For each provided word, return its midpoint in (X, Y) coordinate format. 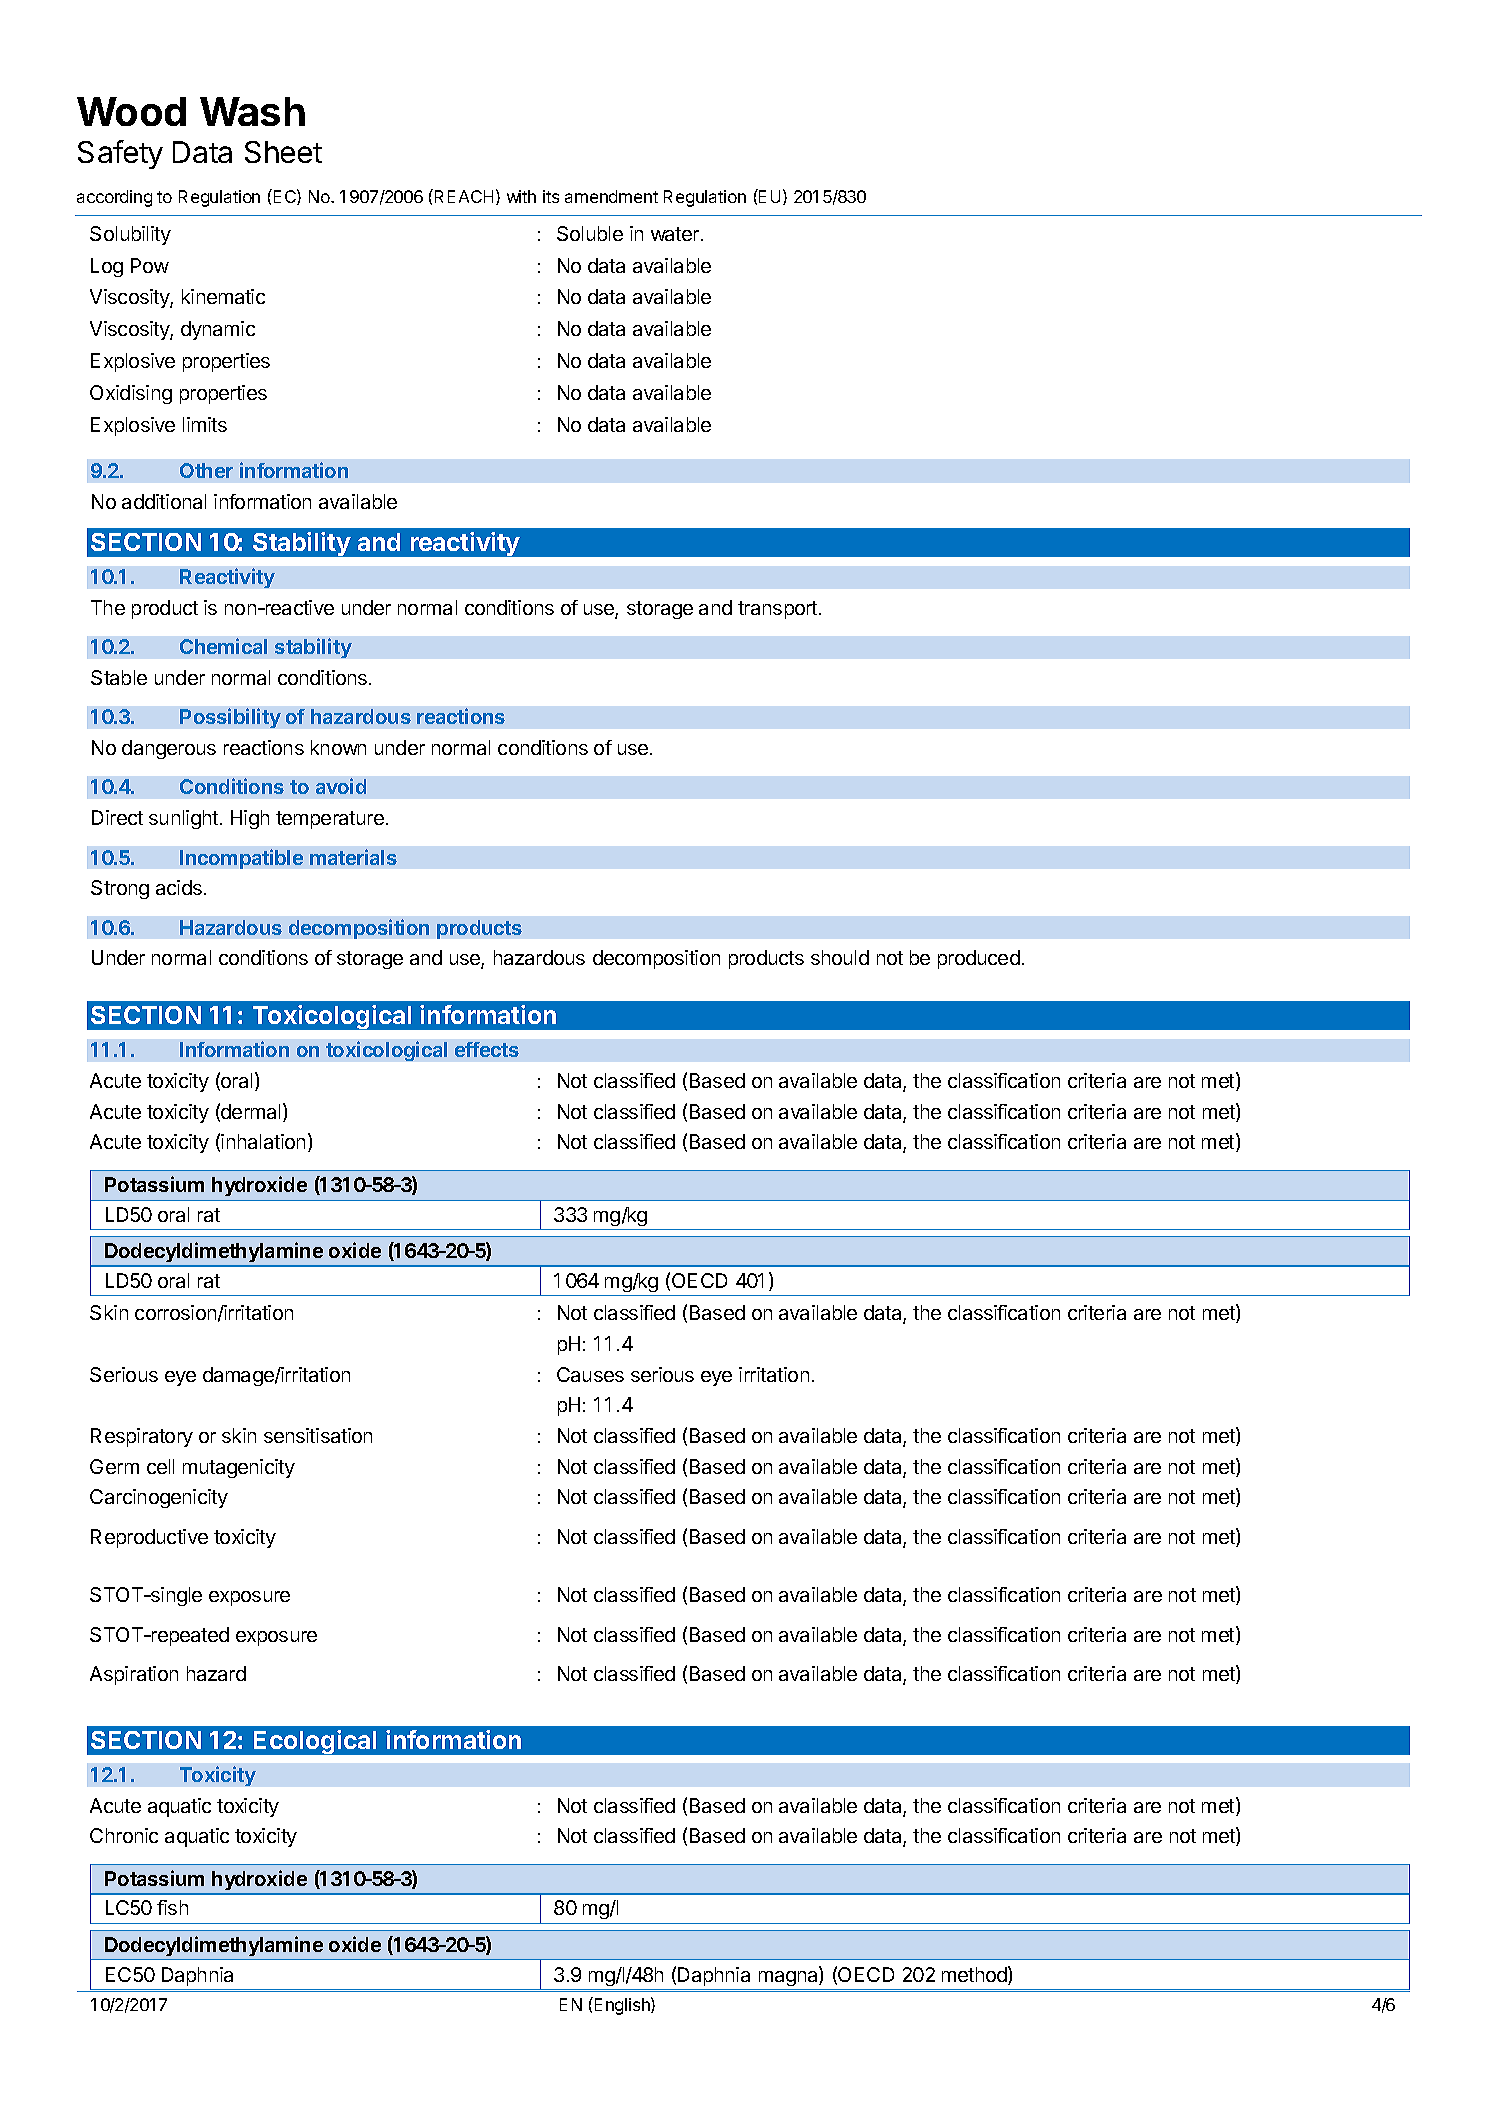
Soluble (590, 233)
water (676, 234)
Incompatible (241, 859)
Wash (252, 111)
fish (172, 1907)
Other (206, 470)
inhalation (263, 1141)
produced (979, 959)
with (521, 196)
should (840, 957)
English (622, 2006)
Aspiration (134, 1675)
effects (487, 1049)
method (975, 1975)
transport (779, 610)
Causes (590, 1374)
